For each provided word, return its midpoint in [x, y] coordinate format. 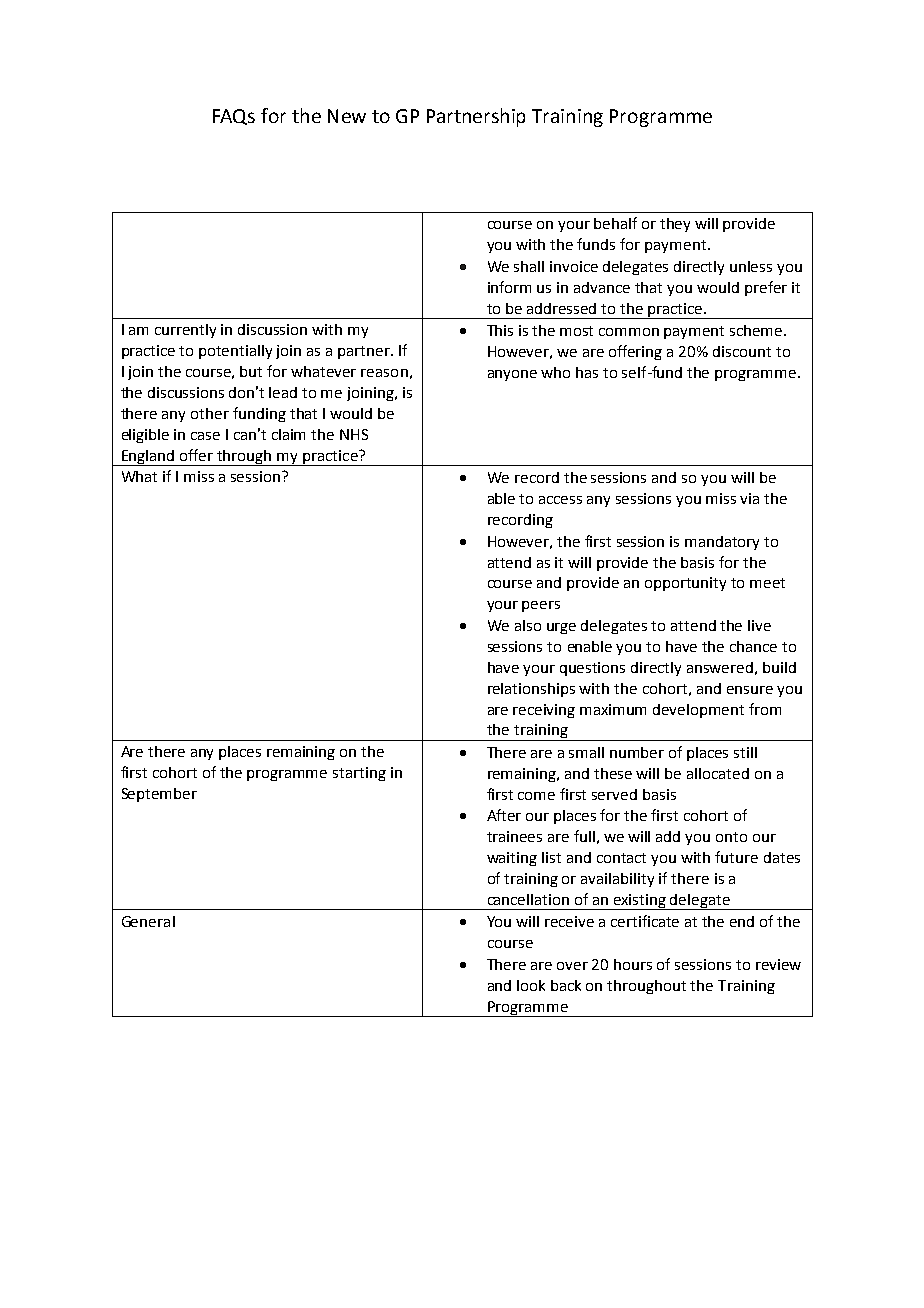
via [749, 498]
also [528, 625]
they [675, 225]
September [159, 795]
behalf [615, 223]
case [205, 436]
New [347, 116]
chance [753, 646]
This [500, 330]
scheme [757, 330]
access [560, 500]
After [504, 815]
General [148, 921]
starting [359, 774]
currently [185, 331]
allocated [718, 773]
